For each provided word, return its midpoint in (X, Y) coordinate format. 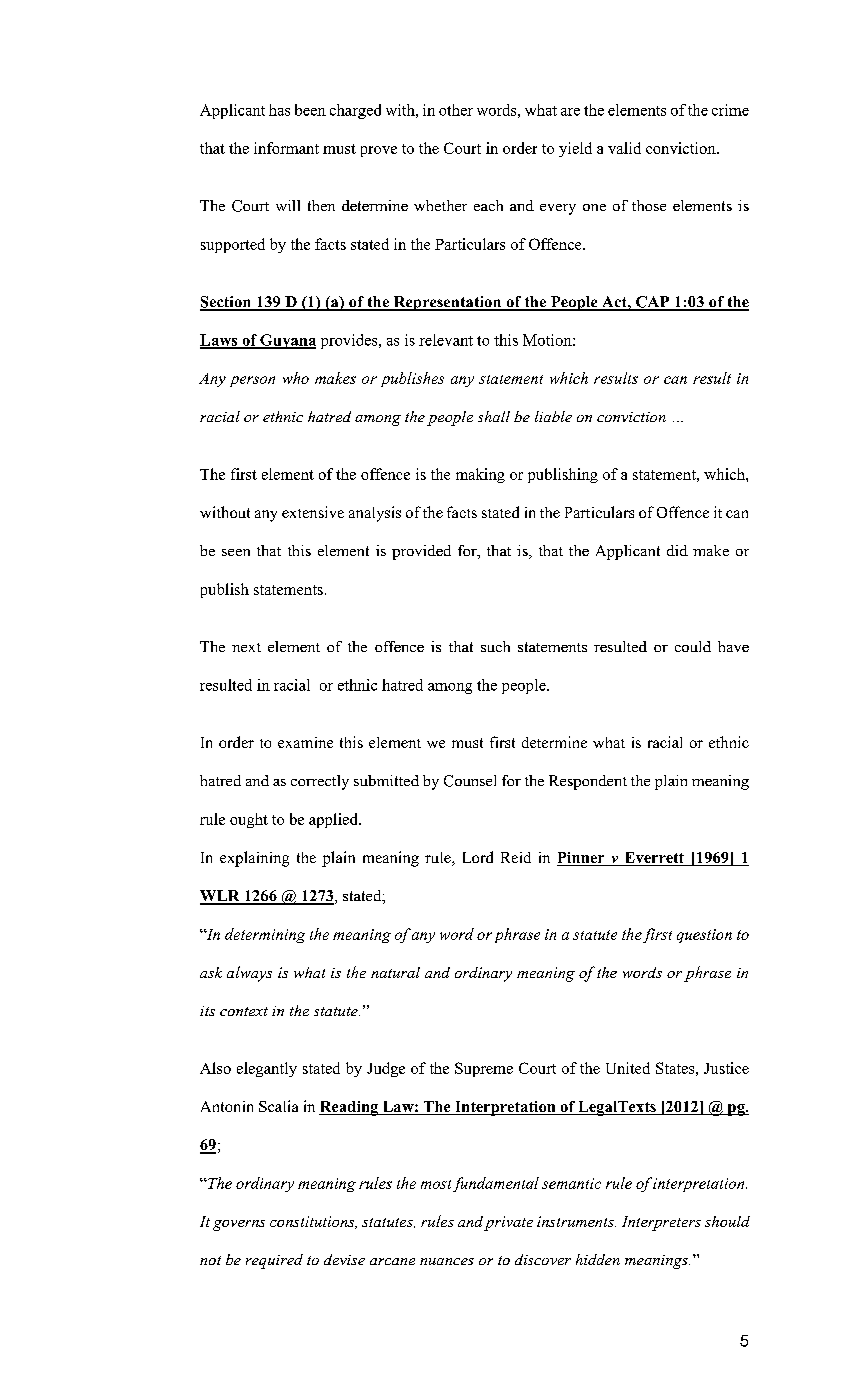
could (693, 646)
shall (494, 416)
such (495, 646)
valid (624, 148)
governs (239, 1225)
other (456, 110)
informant (286, 148)
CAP (653, 303)
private (508, 1223)
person (252, 381)
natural (395, 972)
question (704, 936)
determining (265, 935)
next (246, 647)
